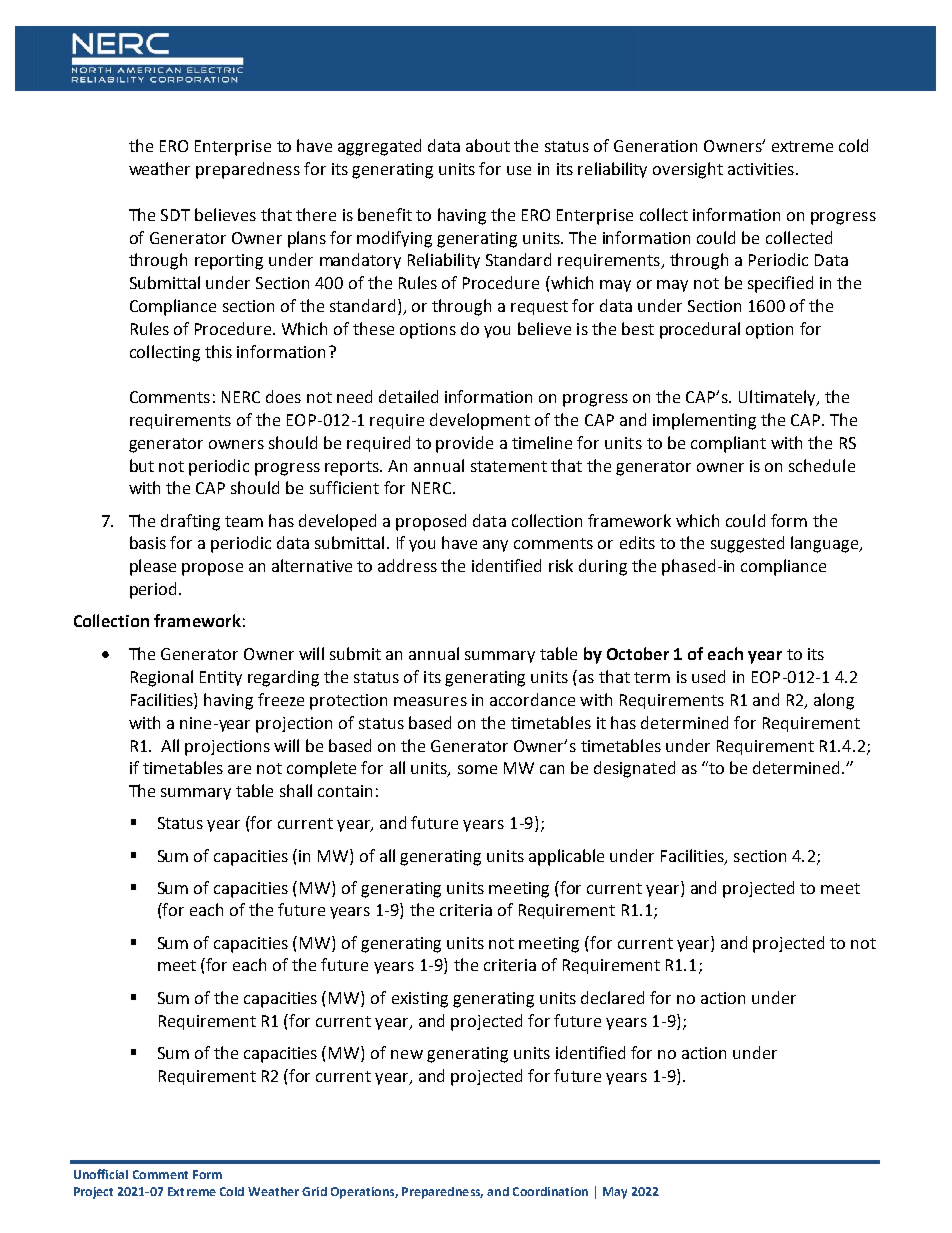 The height and width of the screenshot is (1233, 952). I want to click on SDT, so click(175, 215).
